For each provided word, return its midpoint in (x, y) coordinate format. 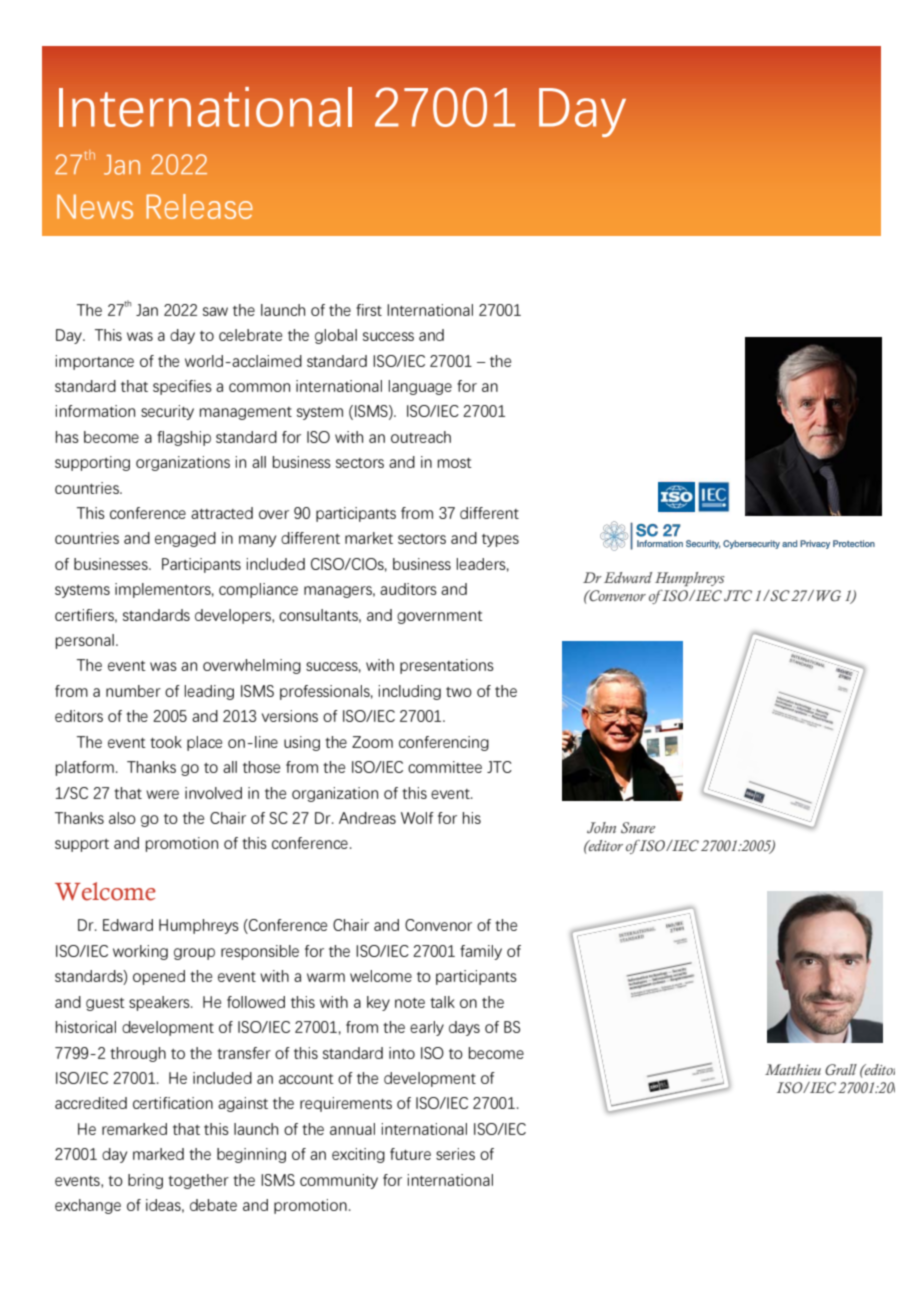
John (601, 827)
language (420, 387)
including (410, 692)
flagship (184, 438)
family (481, 952)
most (455, 463)
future (410, 1154)
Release (199, 206)
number (133, 691)
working (140, 952)
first (369, 310)
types (500, 540)
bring (145, 1181)
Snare (638, 827)
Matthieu (793, 1069)
